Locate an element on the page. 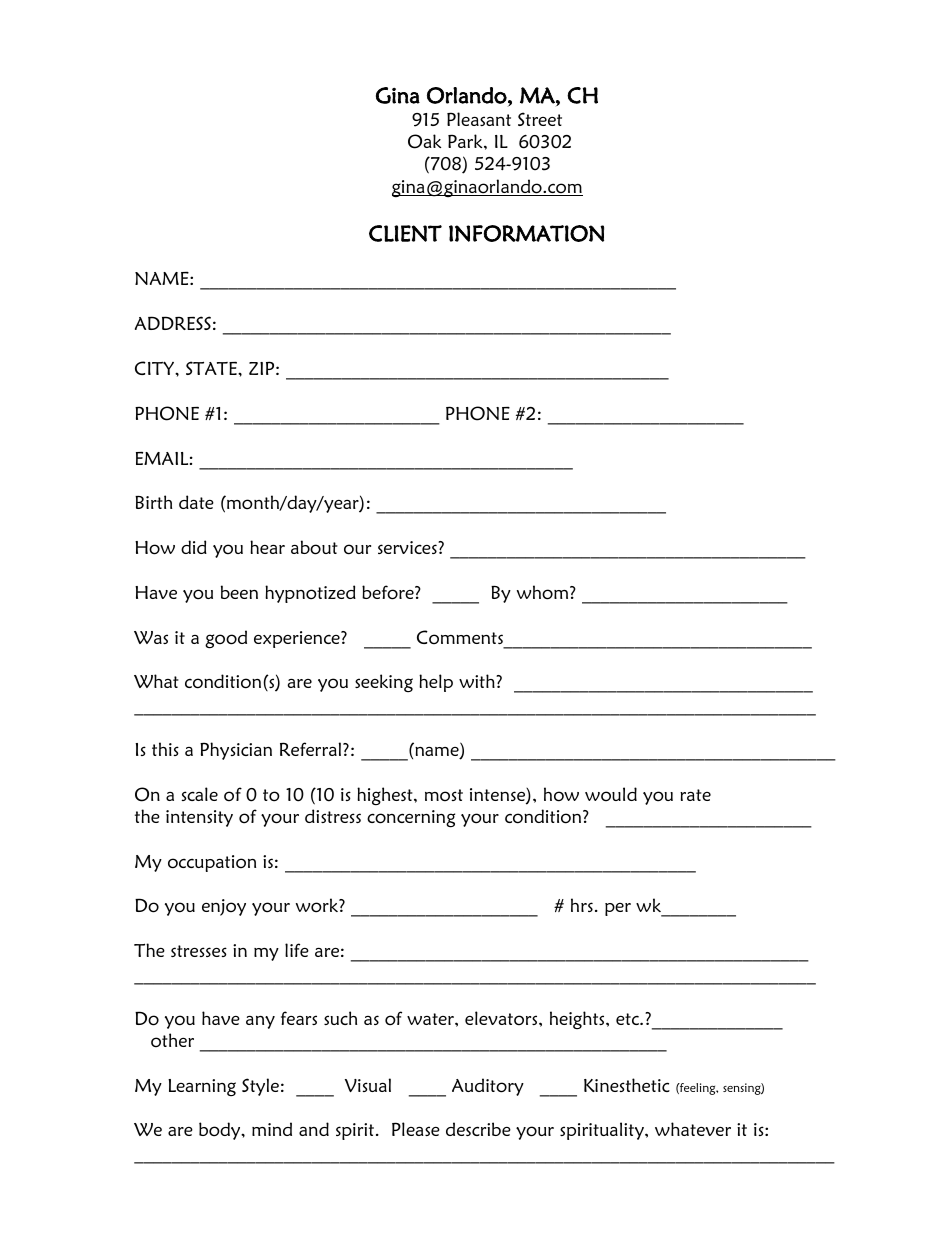 The width and height of the document is (952, 1233). before is located at coordinates (389, 592).
